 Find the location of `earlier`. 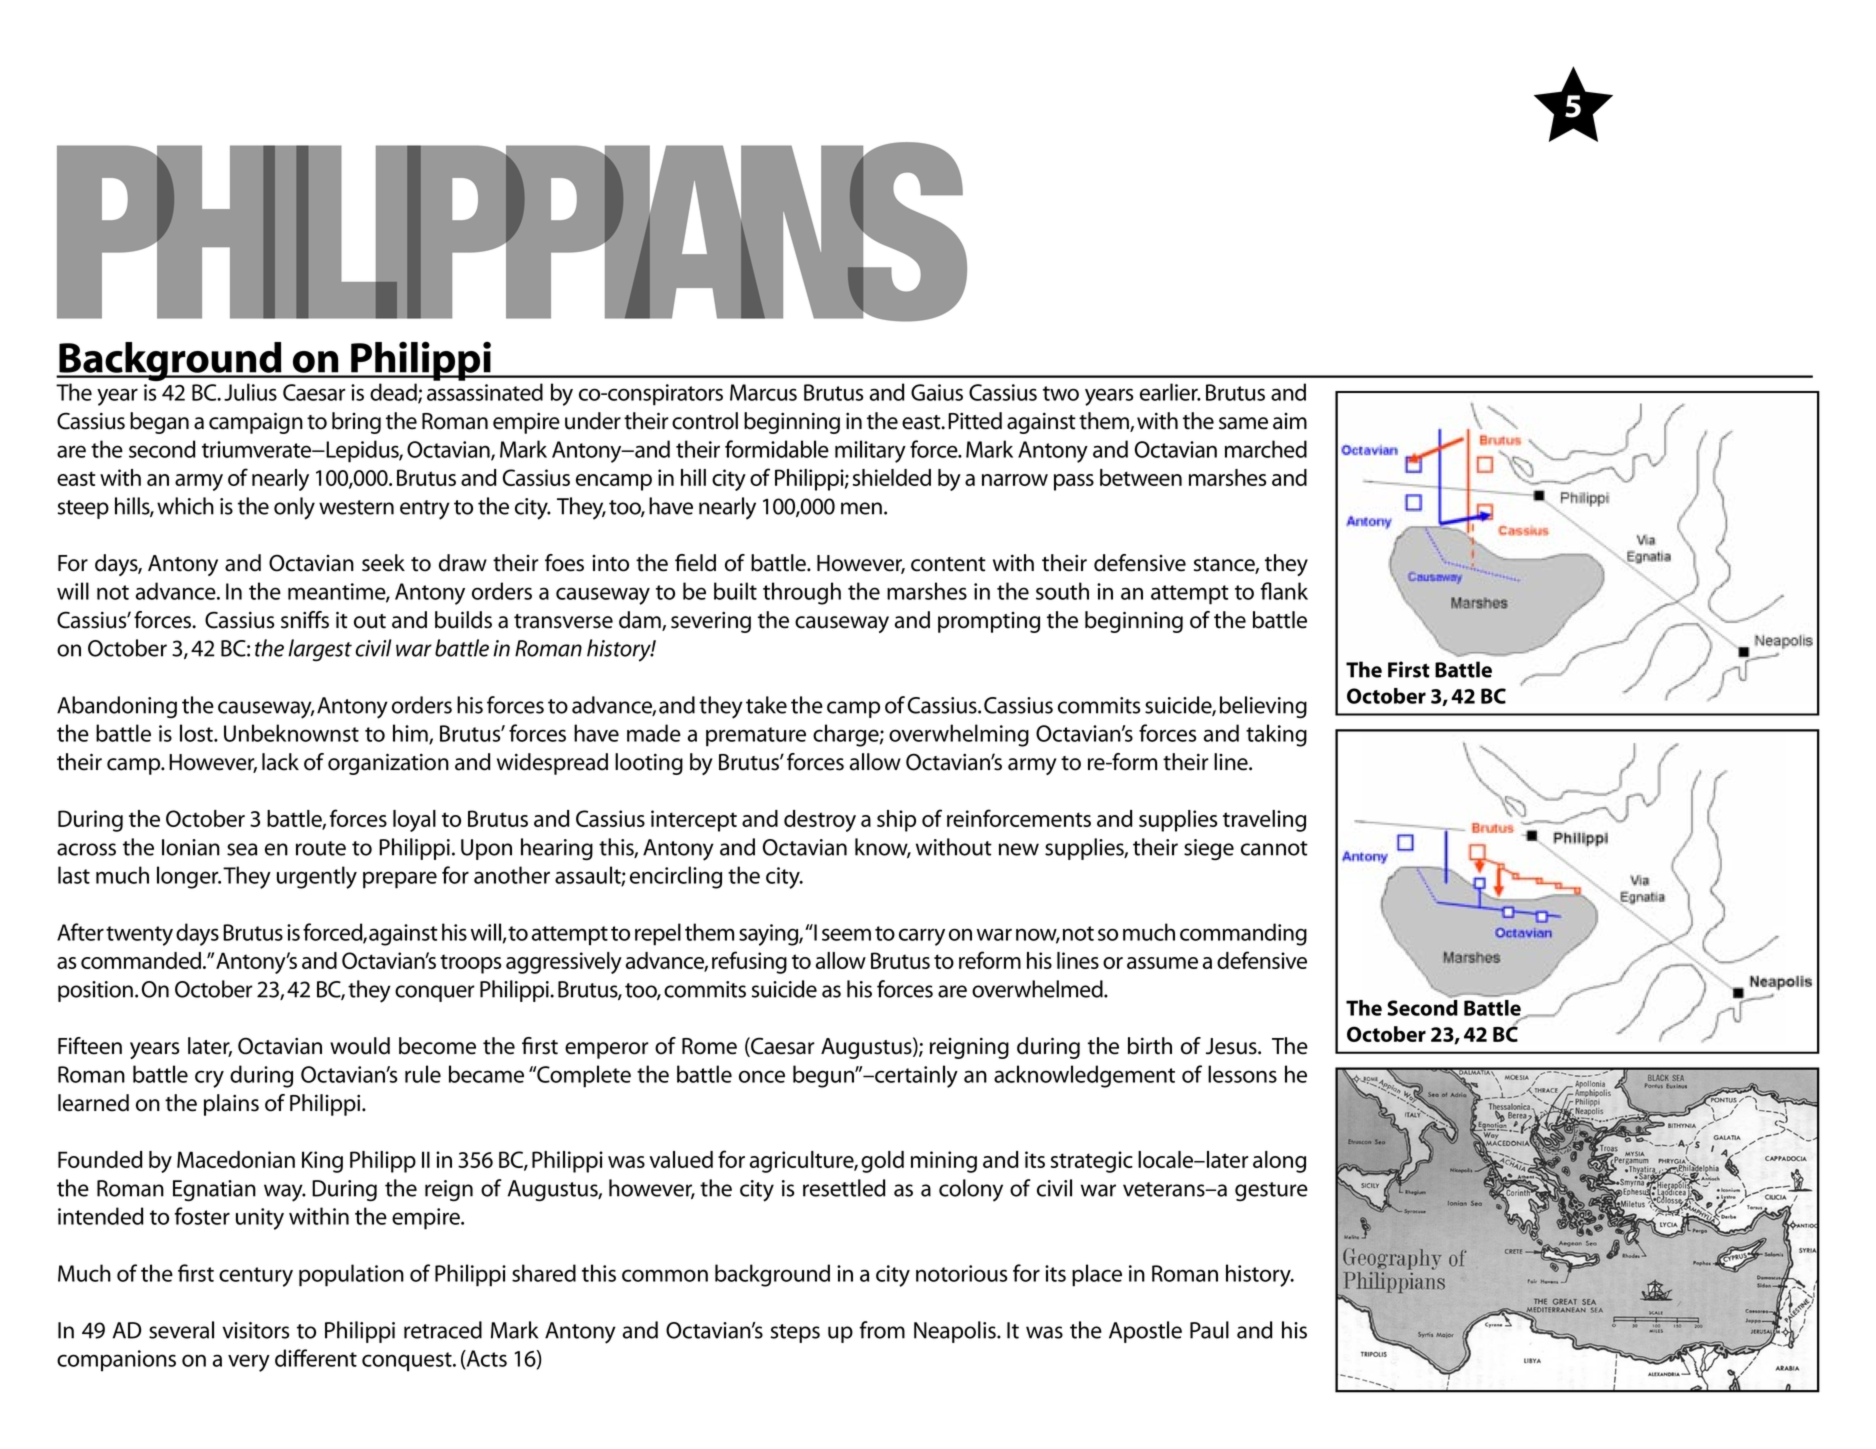

earlier is located at coordinates (1170, 392).
